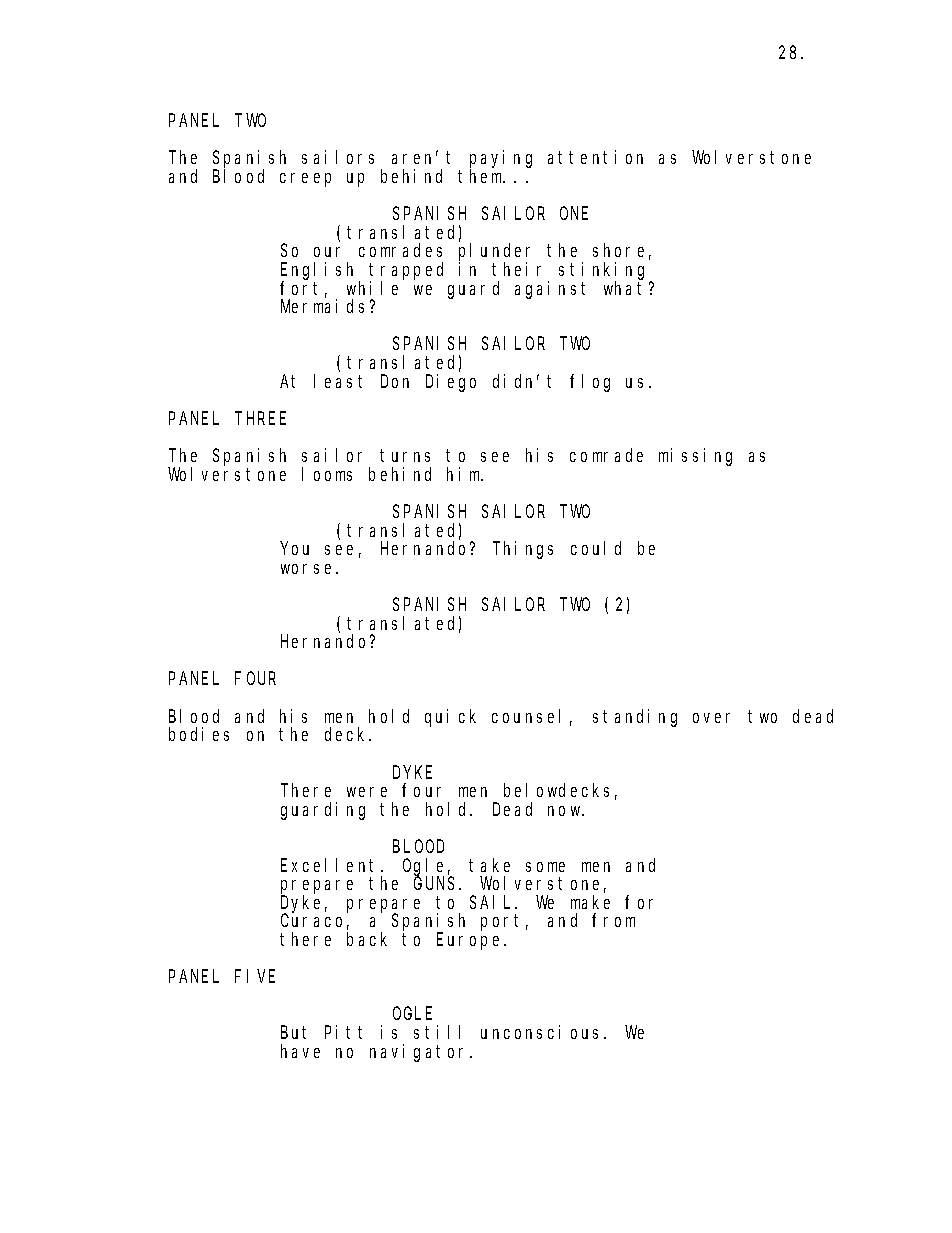 The height and width of the page is (1233, 952). I want to click on navigator, so click(420, 1053).
